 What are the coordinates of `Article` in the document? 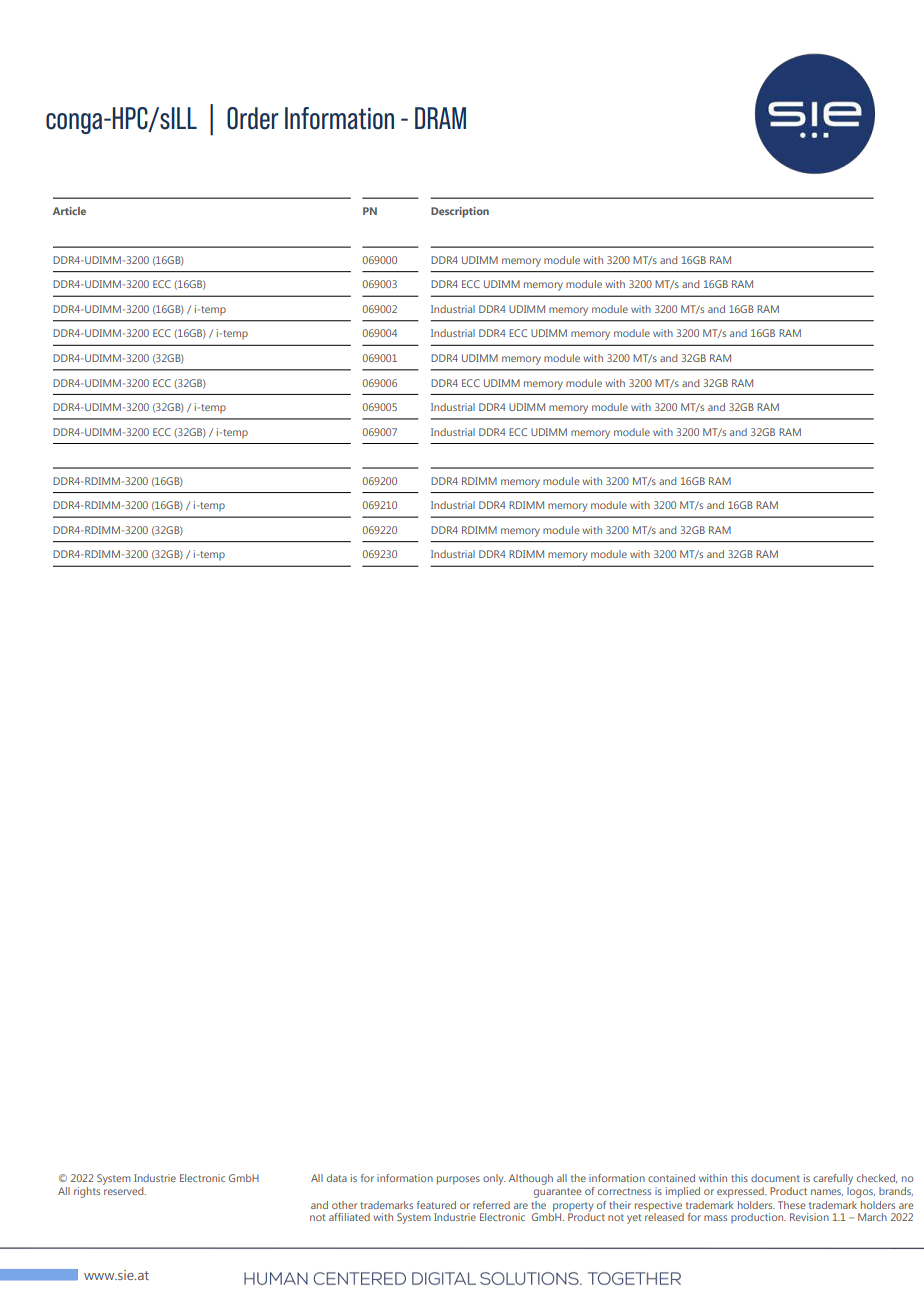 It's located at (69, 211).
